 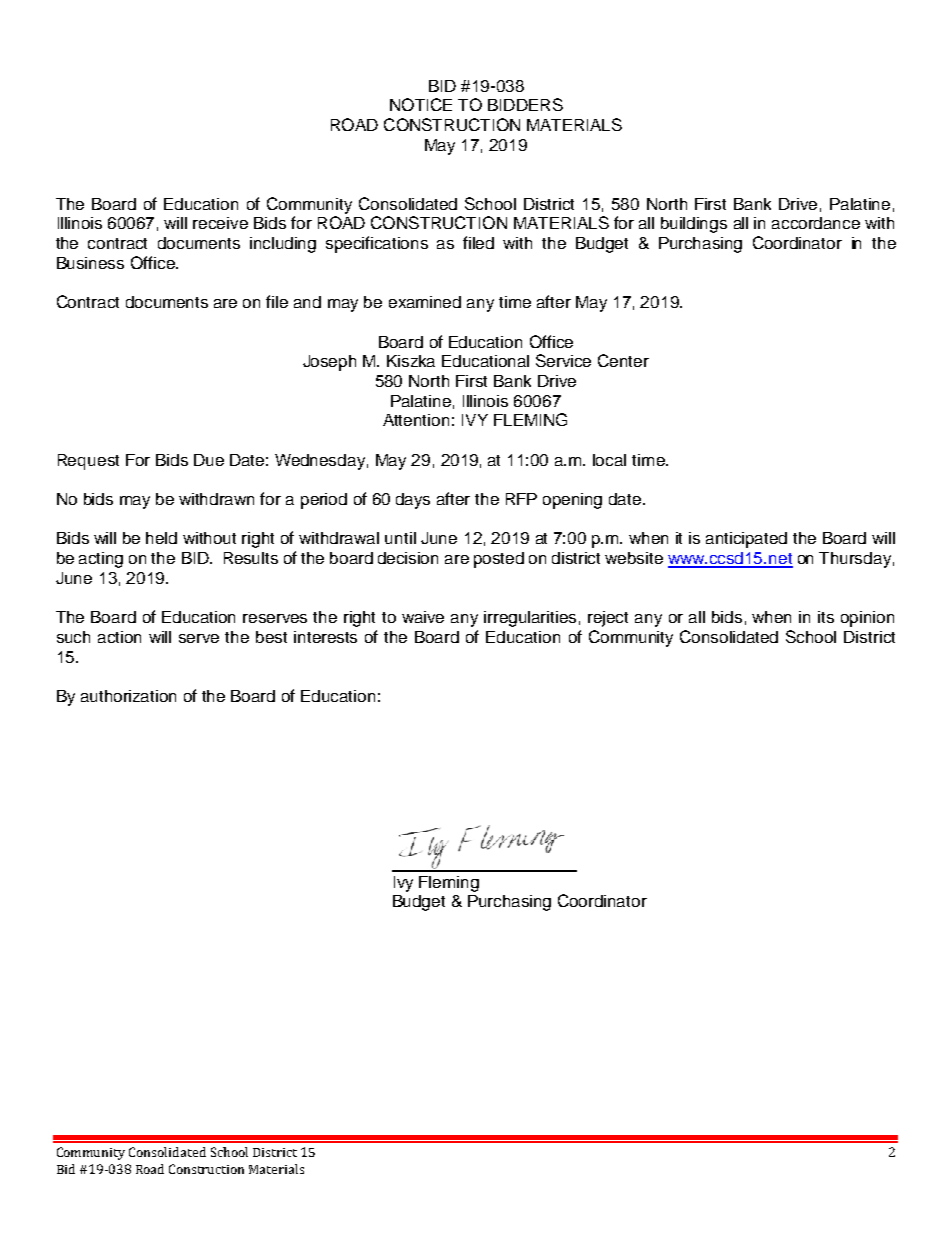 What do you see at coordinates (128, 696) in the screenshot?
I see `authorization` at bounding box center [128, 696].
